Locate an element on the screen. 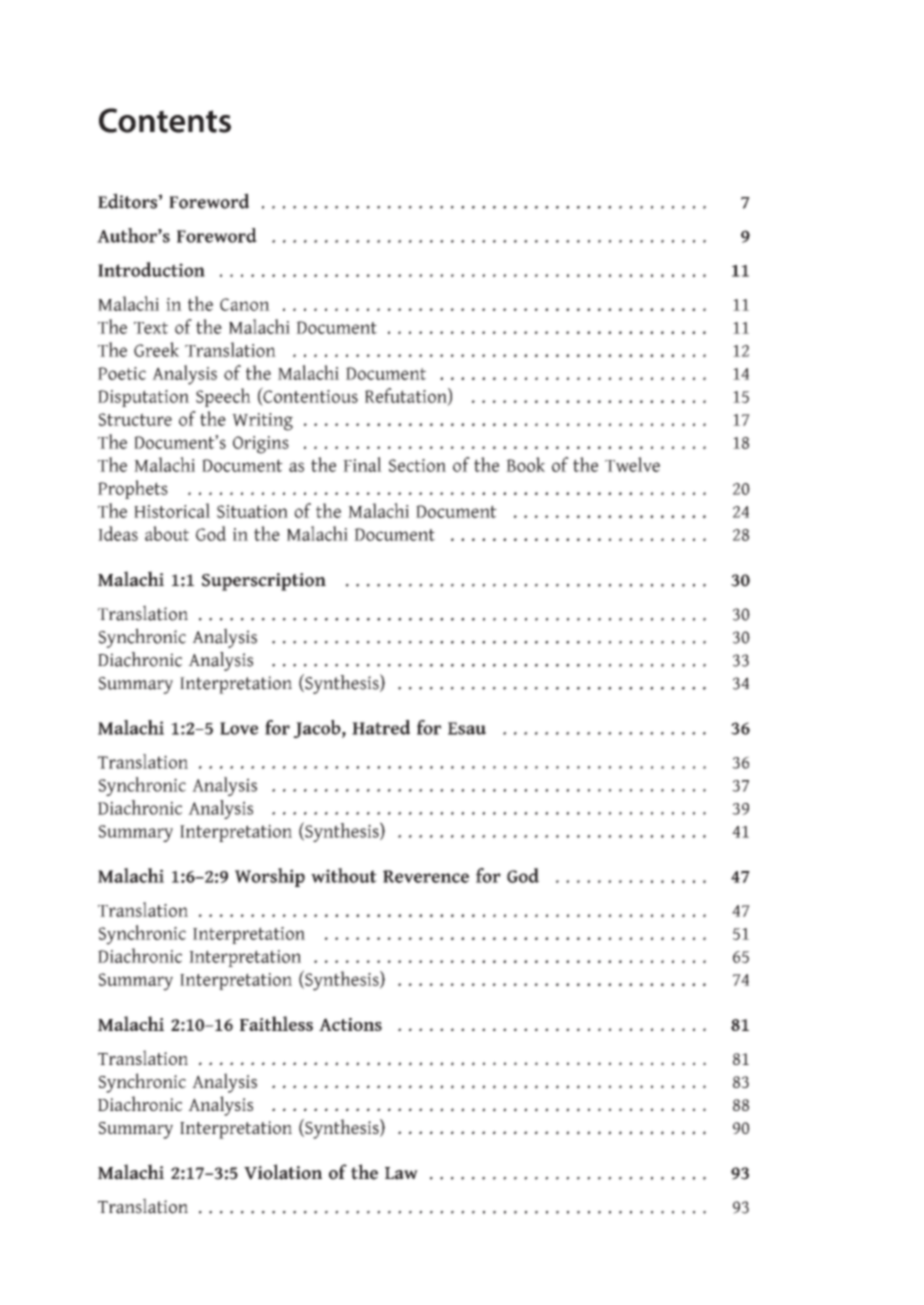 The image size is (924, 1305). Love is located at coordinates (239, 728).
